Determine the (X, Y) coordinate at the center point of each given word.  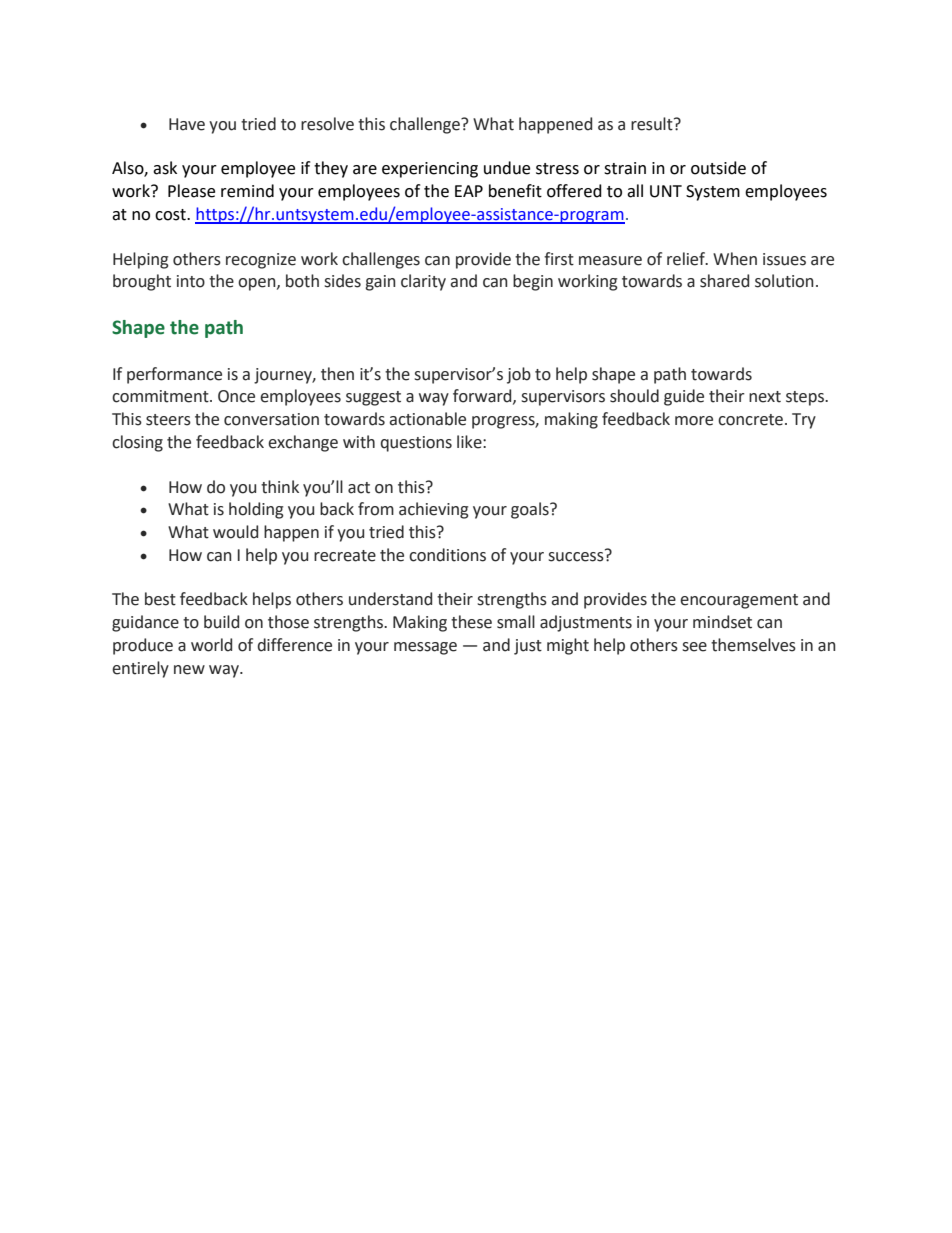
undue (507, 168)
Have (187, 124)
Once (236, 396)
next (765, 397)
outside (718, 168)
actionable (427, 419)
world (211, 645)
